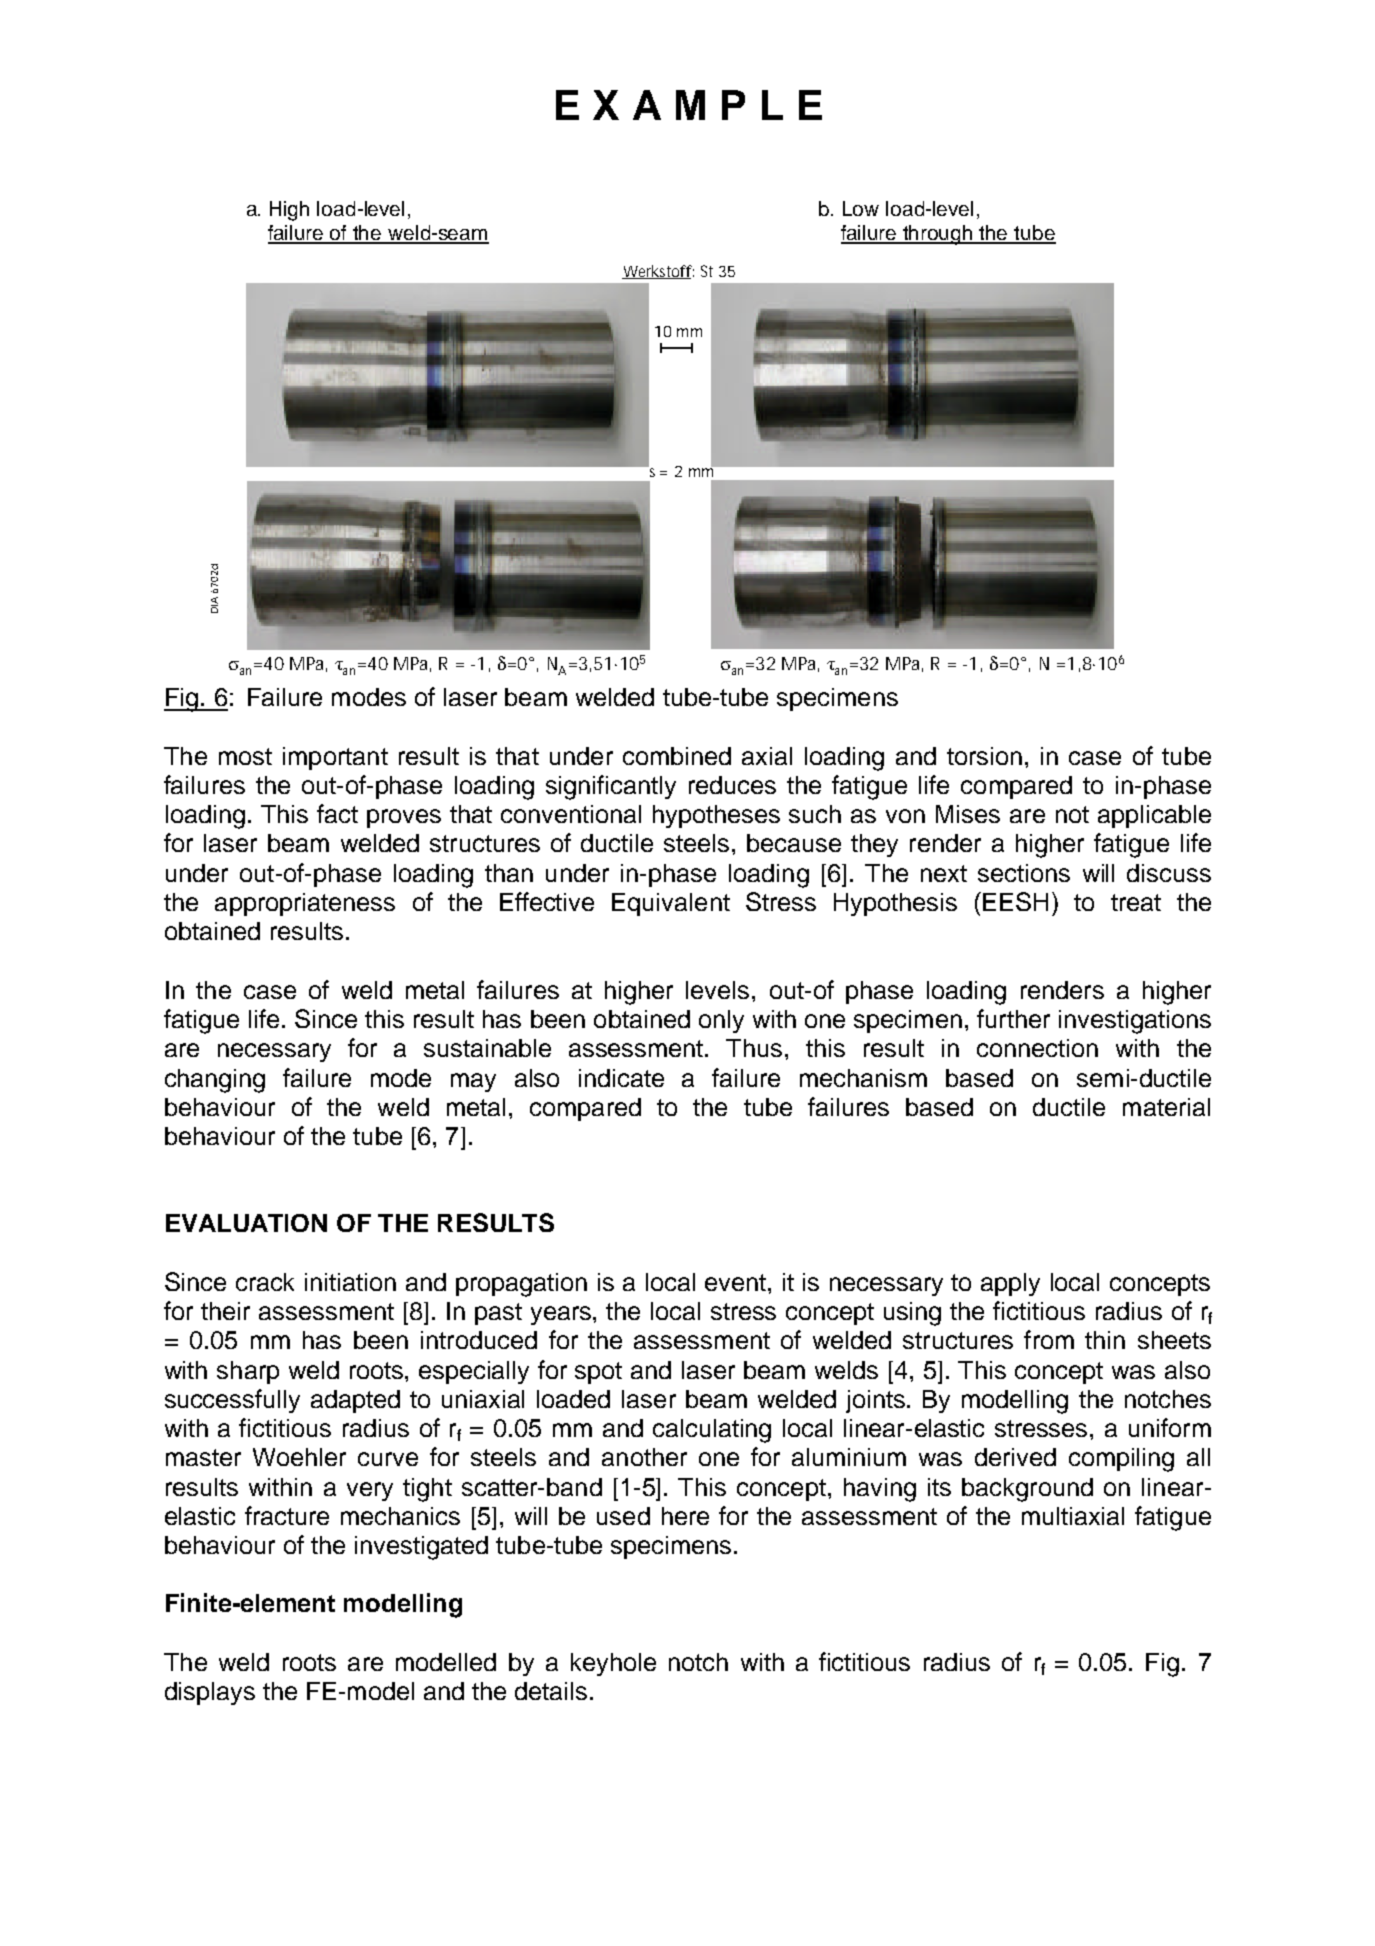 This screenshot has width=1375, height=1946. Describe the element at coordinates (215, 1081) in the screenshot. I see `changing` at that location.
